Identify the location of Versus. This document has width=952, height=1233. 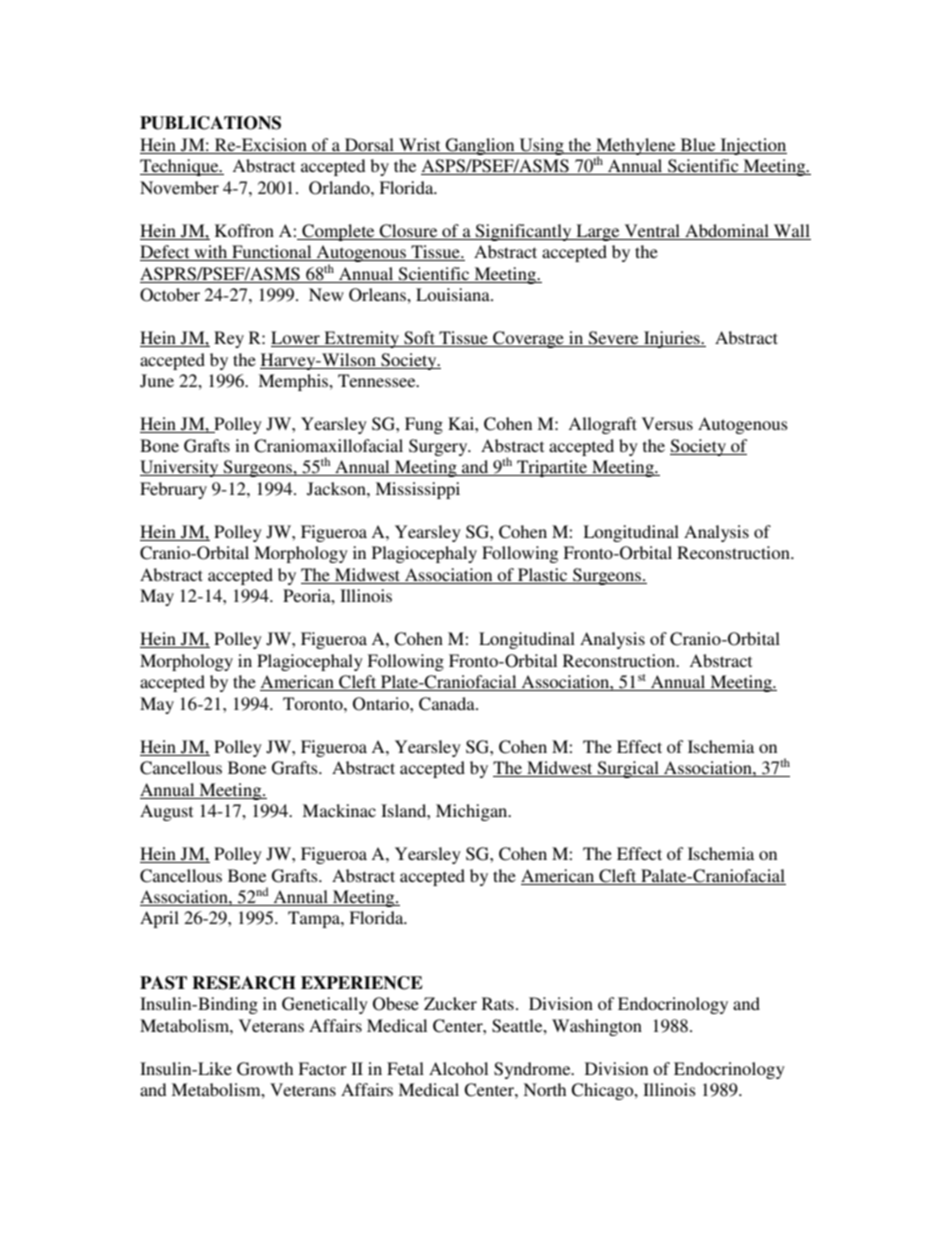
(667, 423).
